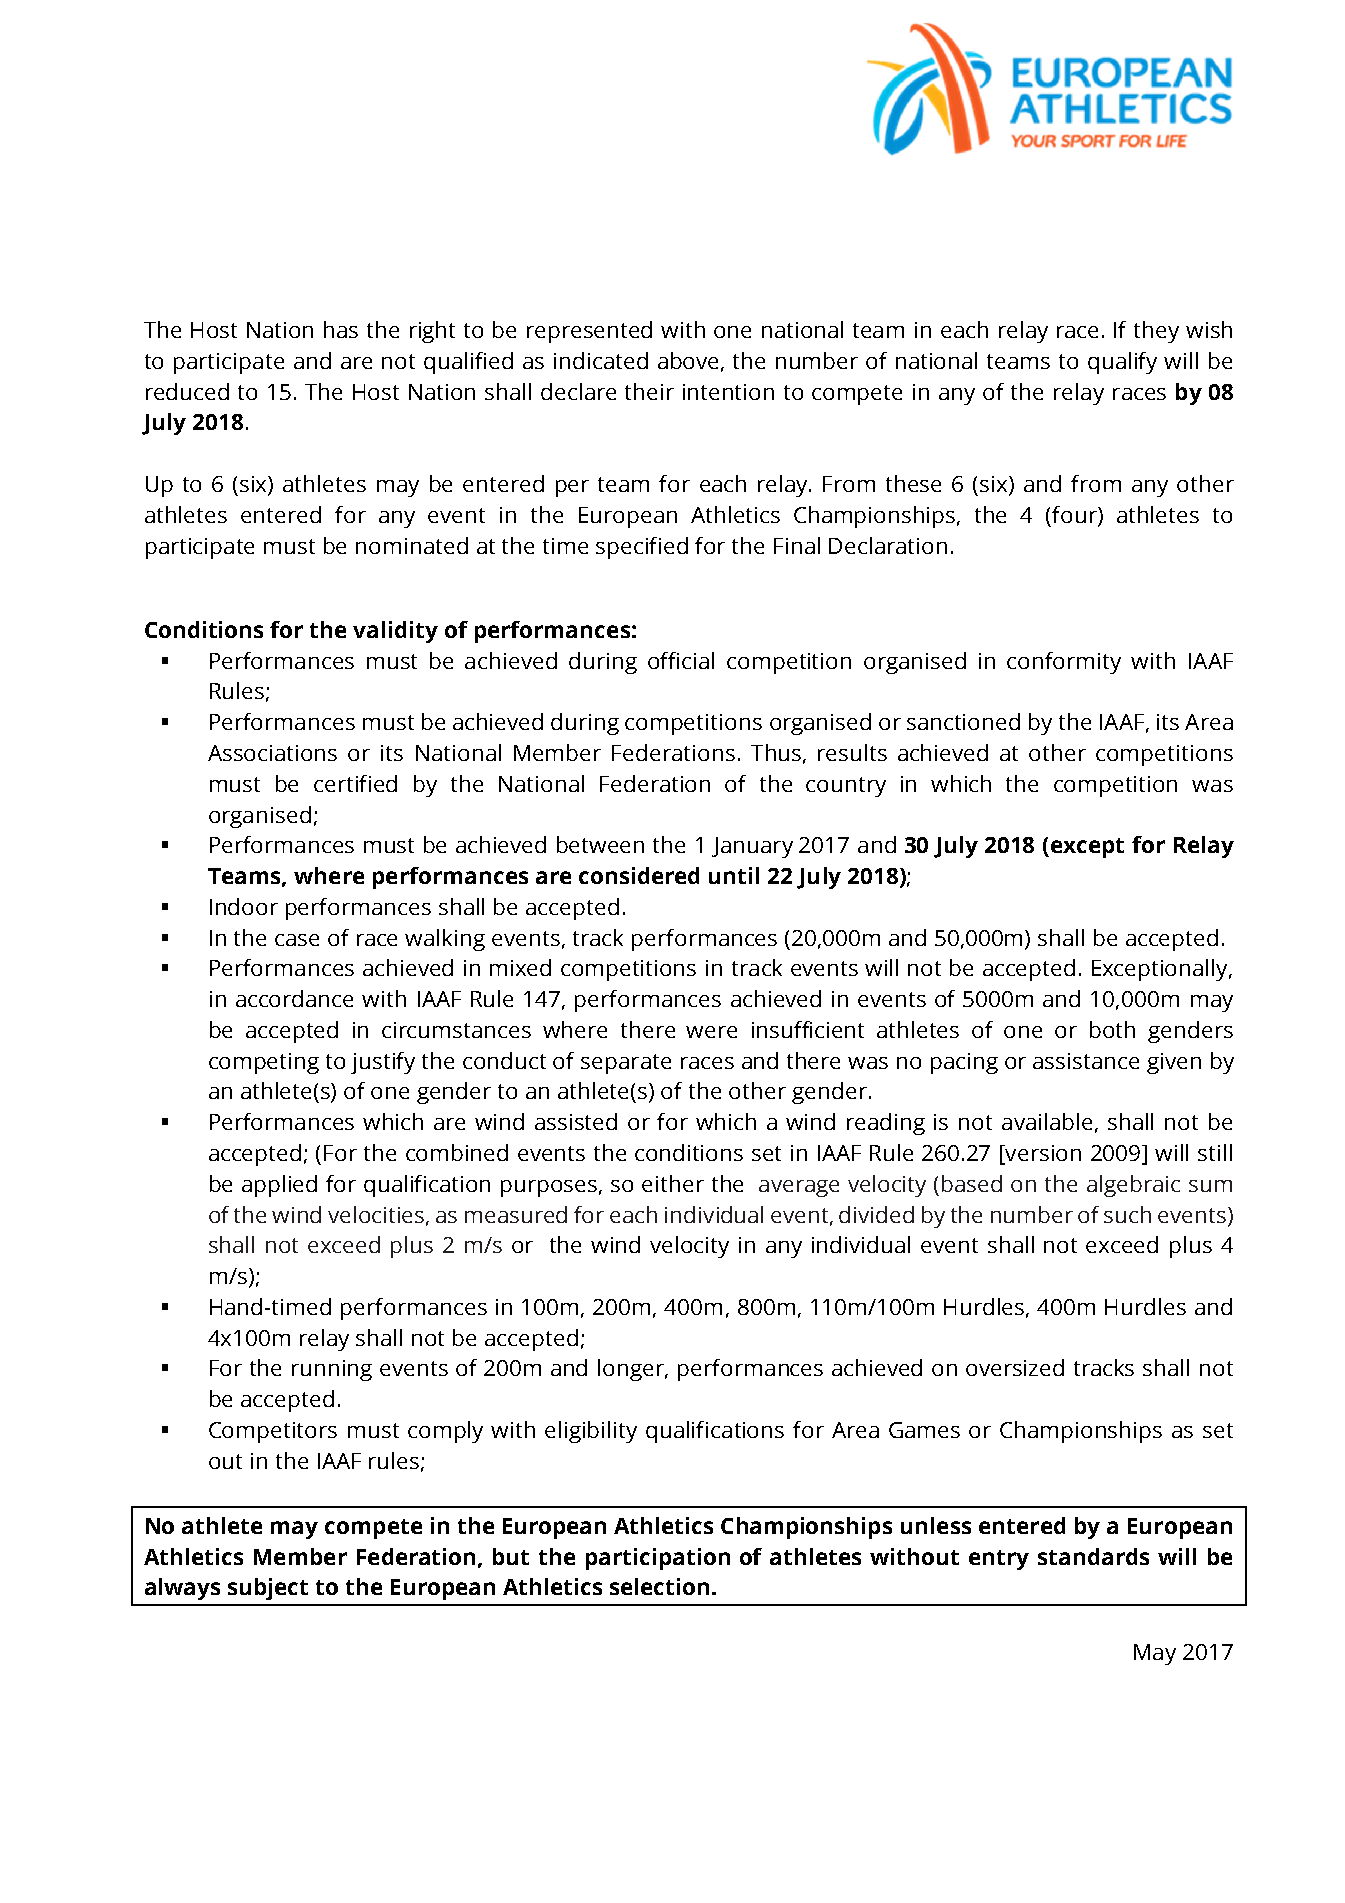 The height and width of the document is (1903, 1345). I want to click on either, so click(673, 1183).
